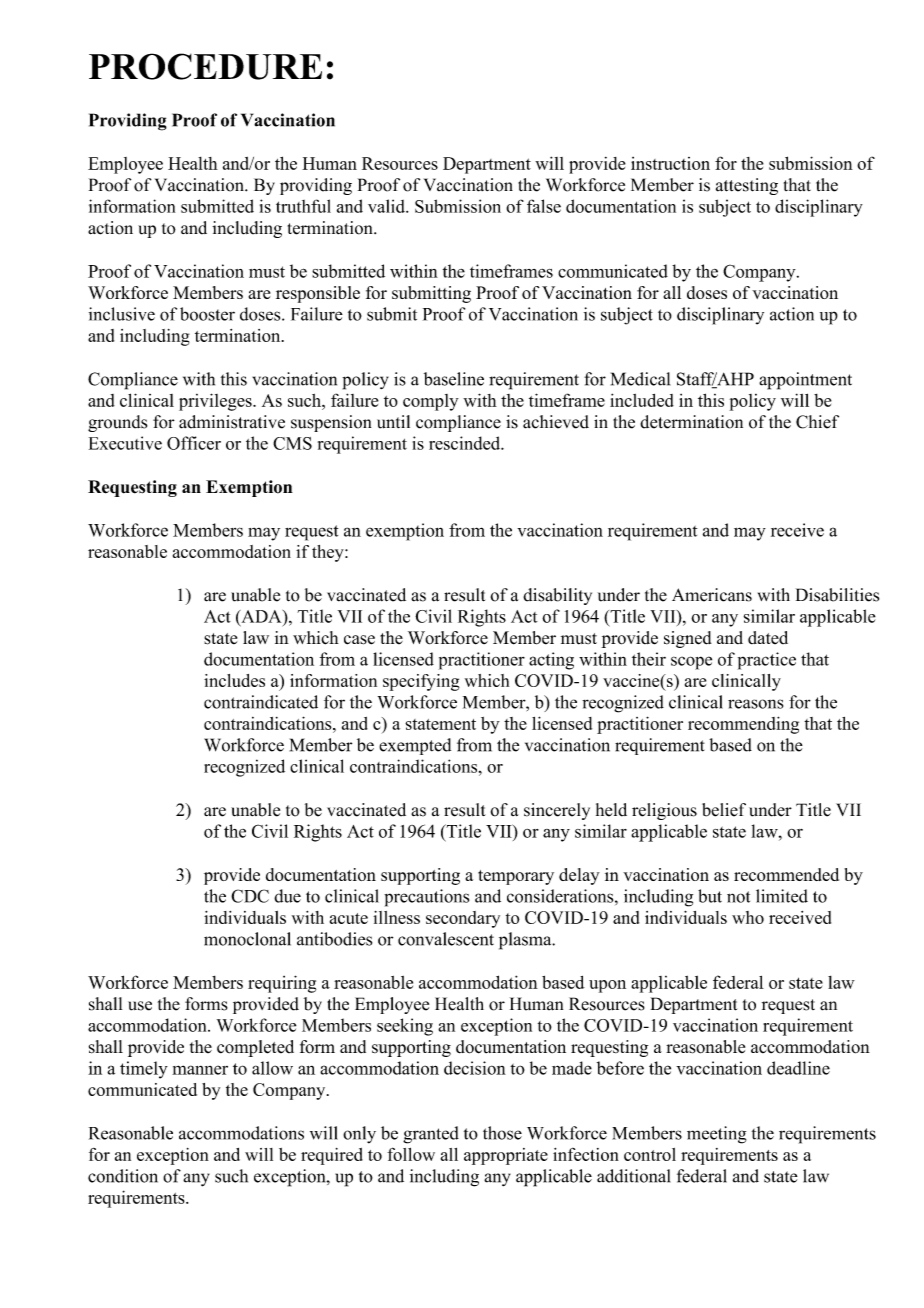  What do you see at coordinates (205, 66) in the screenshot?
I see `PROCEDURE` at bounding box center [205, 66].
